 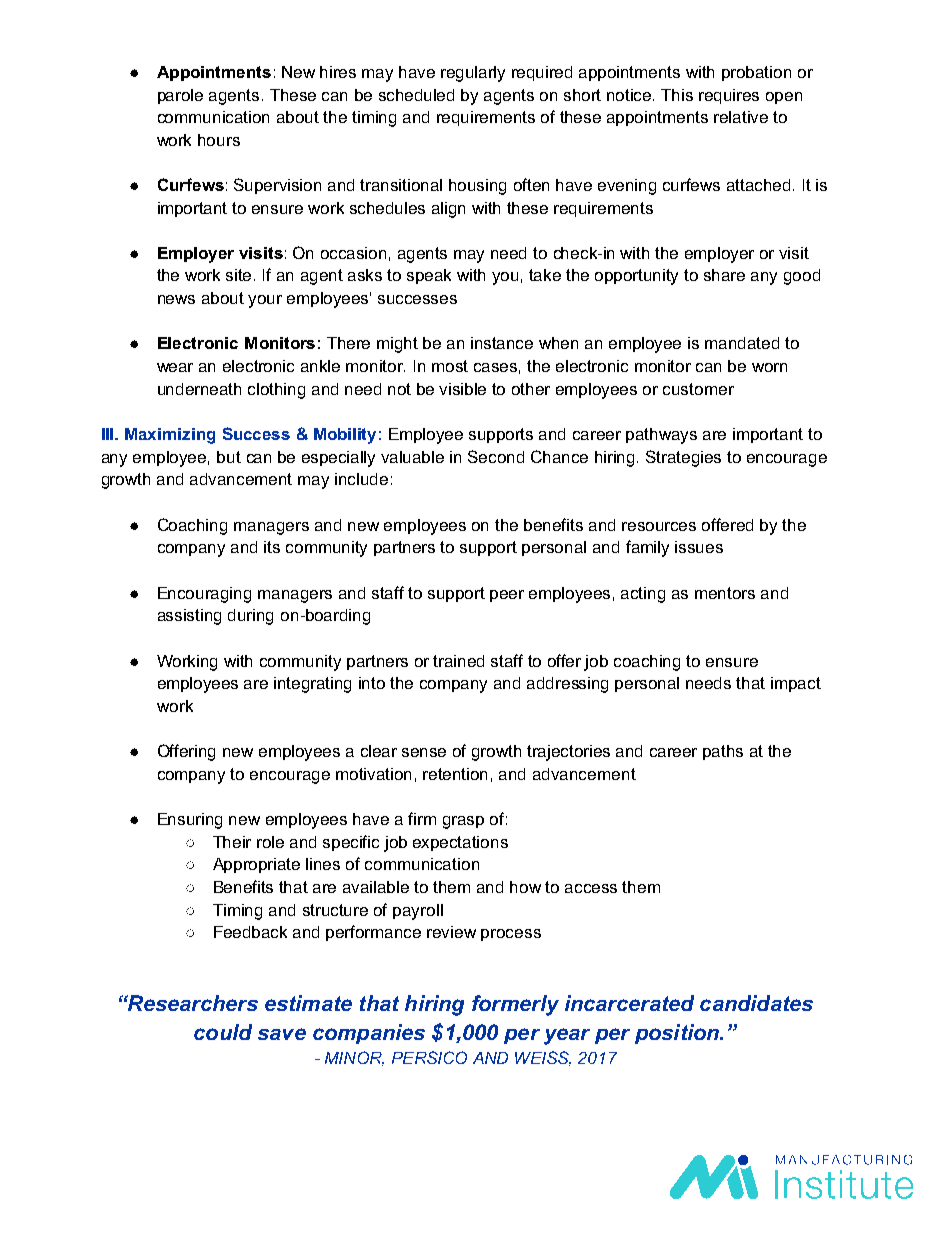 I want to click on paths, so click(x=723, y=752).
